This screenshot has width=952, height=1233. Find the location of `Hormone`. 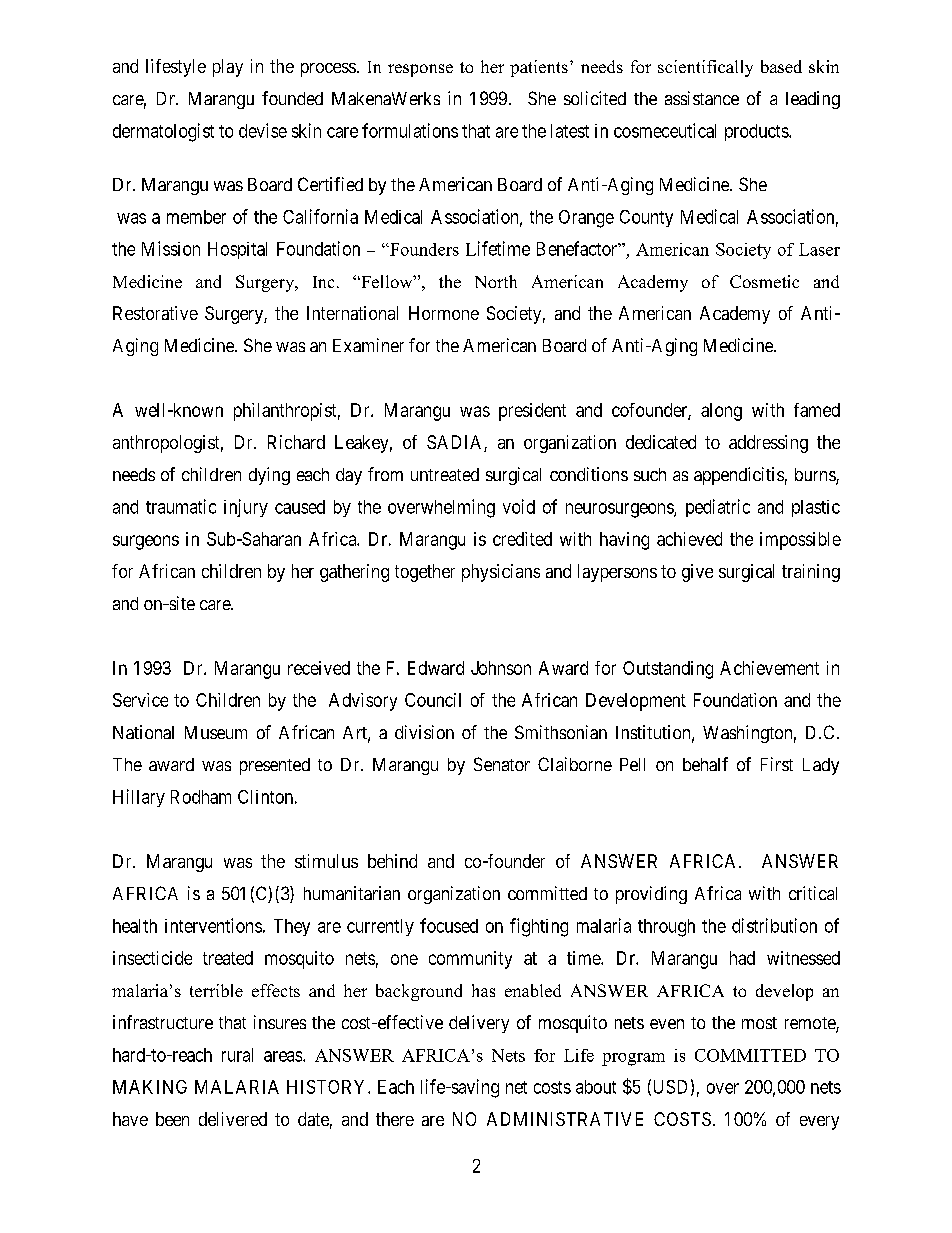

Hormone is located at coordinates (444, 313).
